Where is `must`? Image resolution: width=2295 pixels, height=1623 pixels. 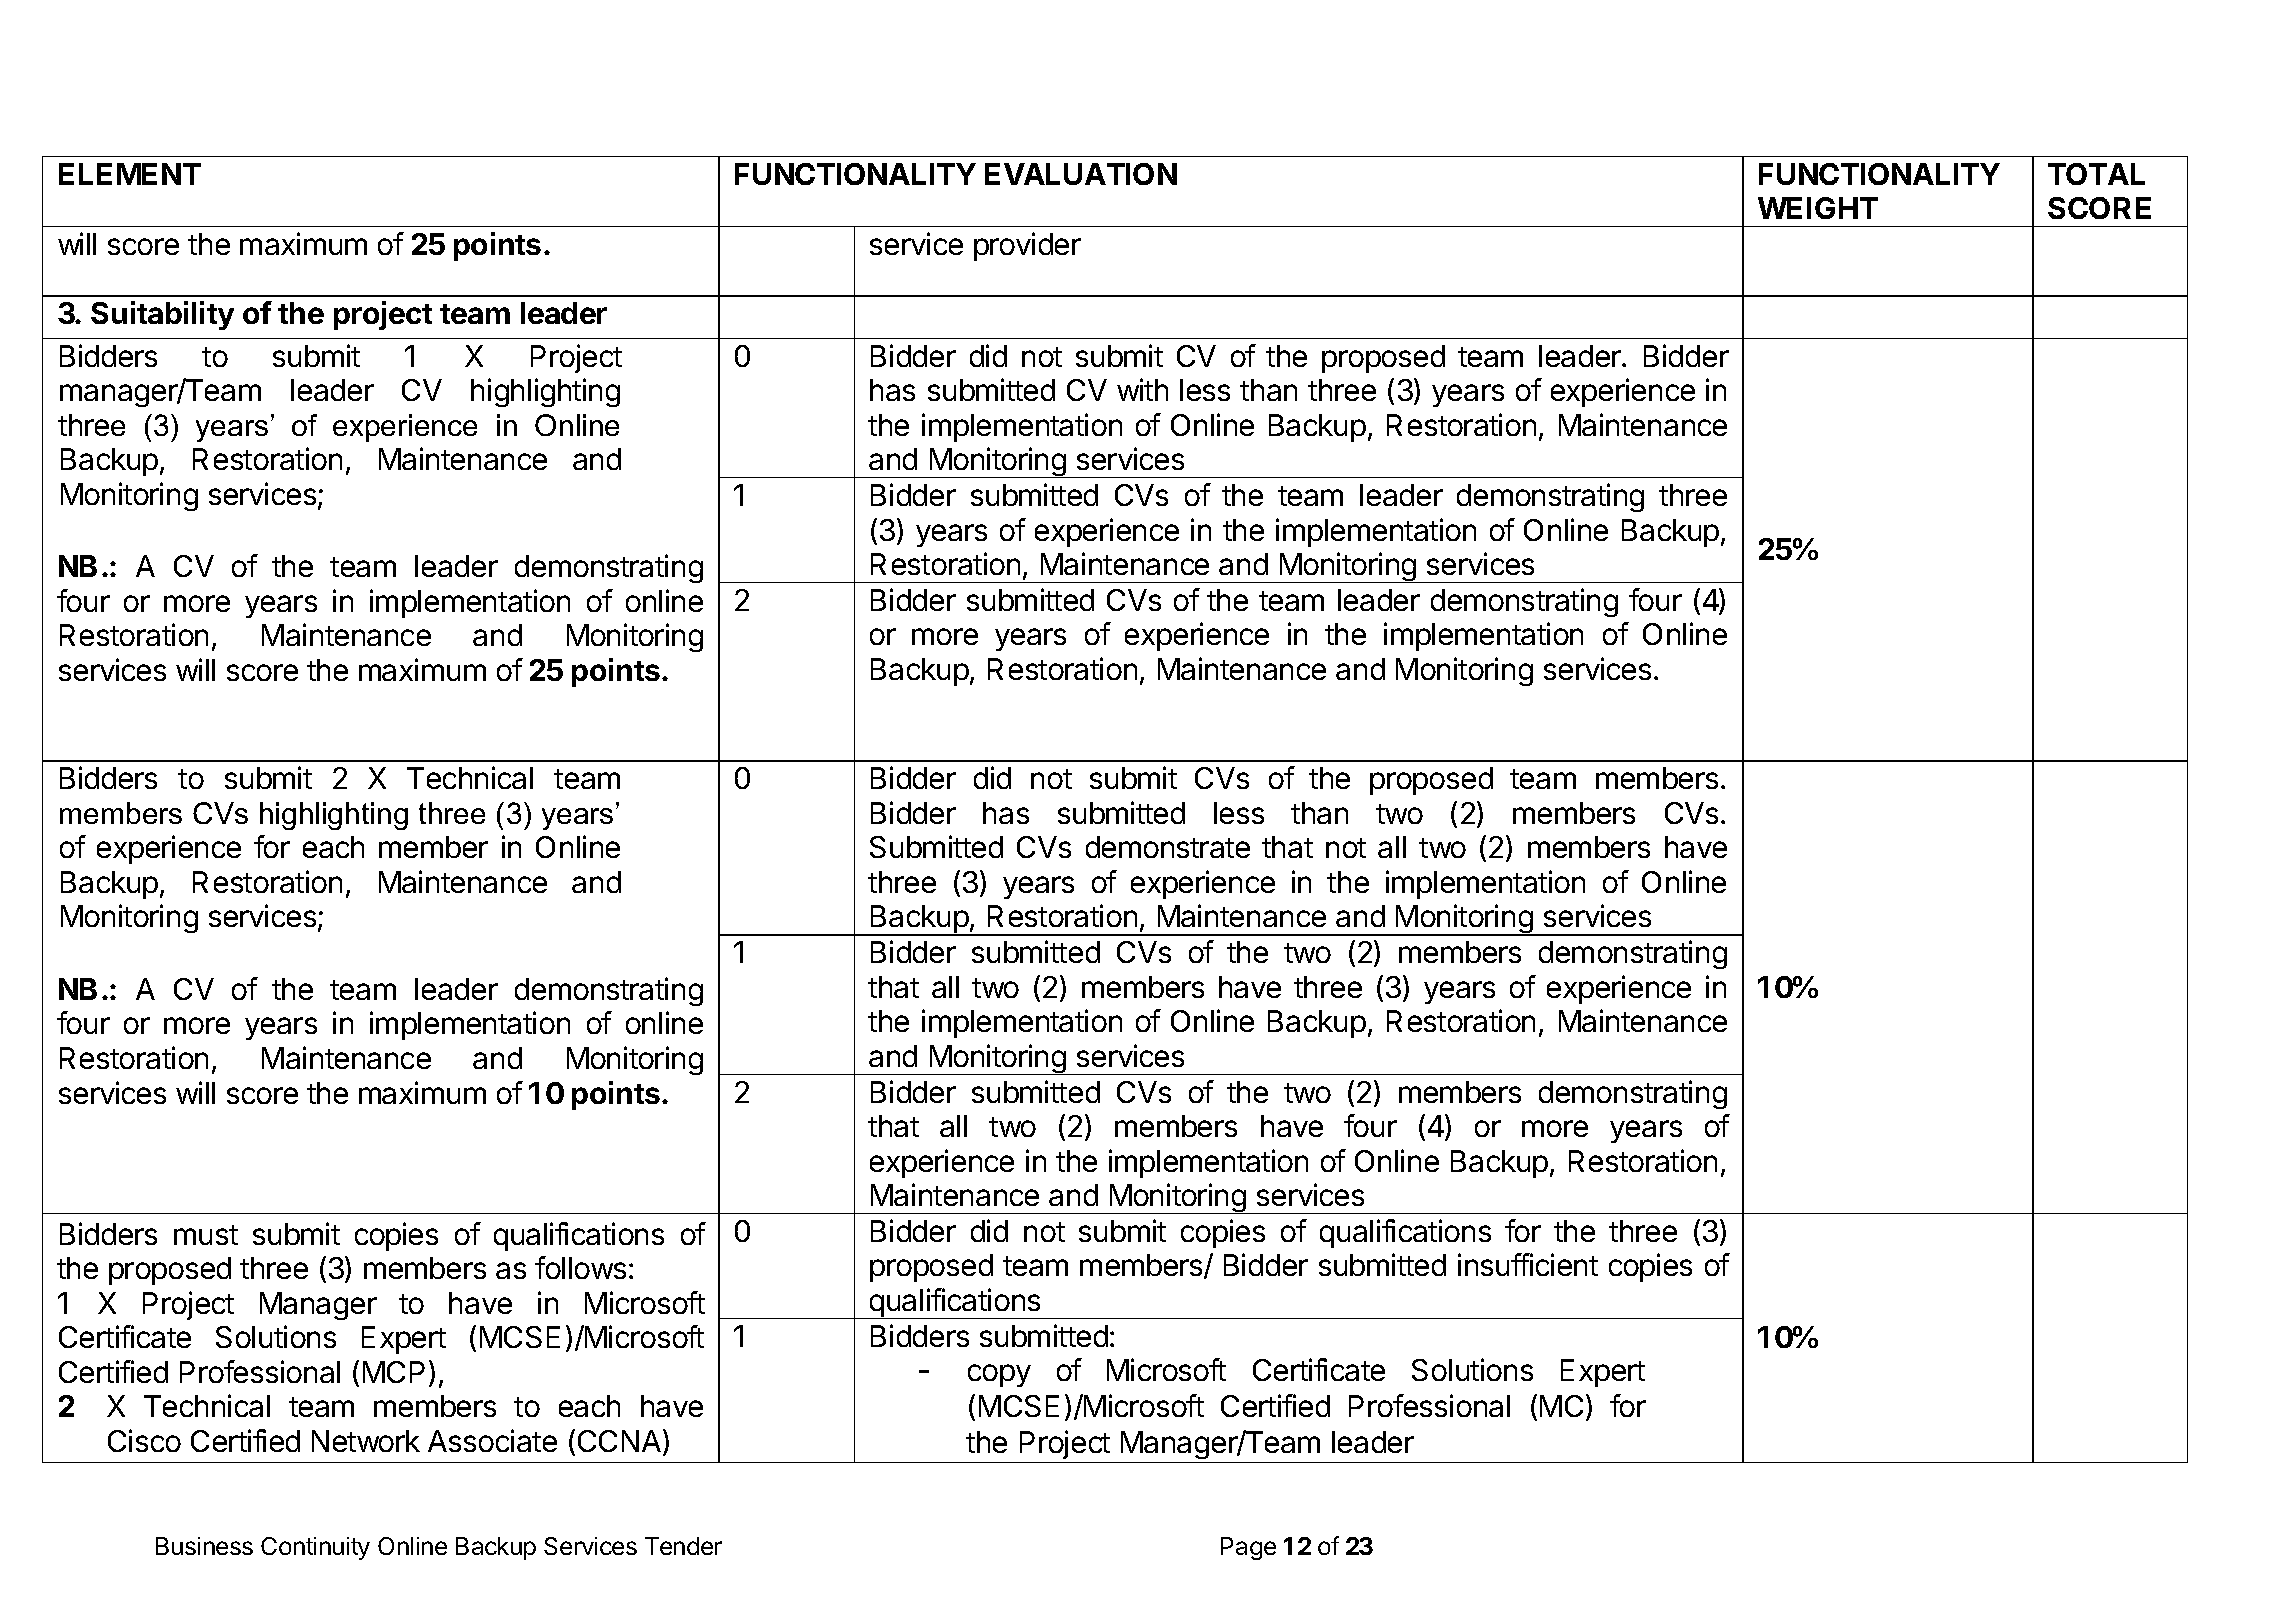
must is located at coordinates (206, 1235).
